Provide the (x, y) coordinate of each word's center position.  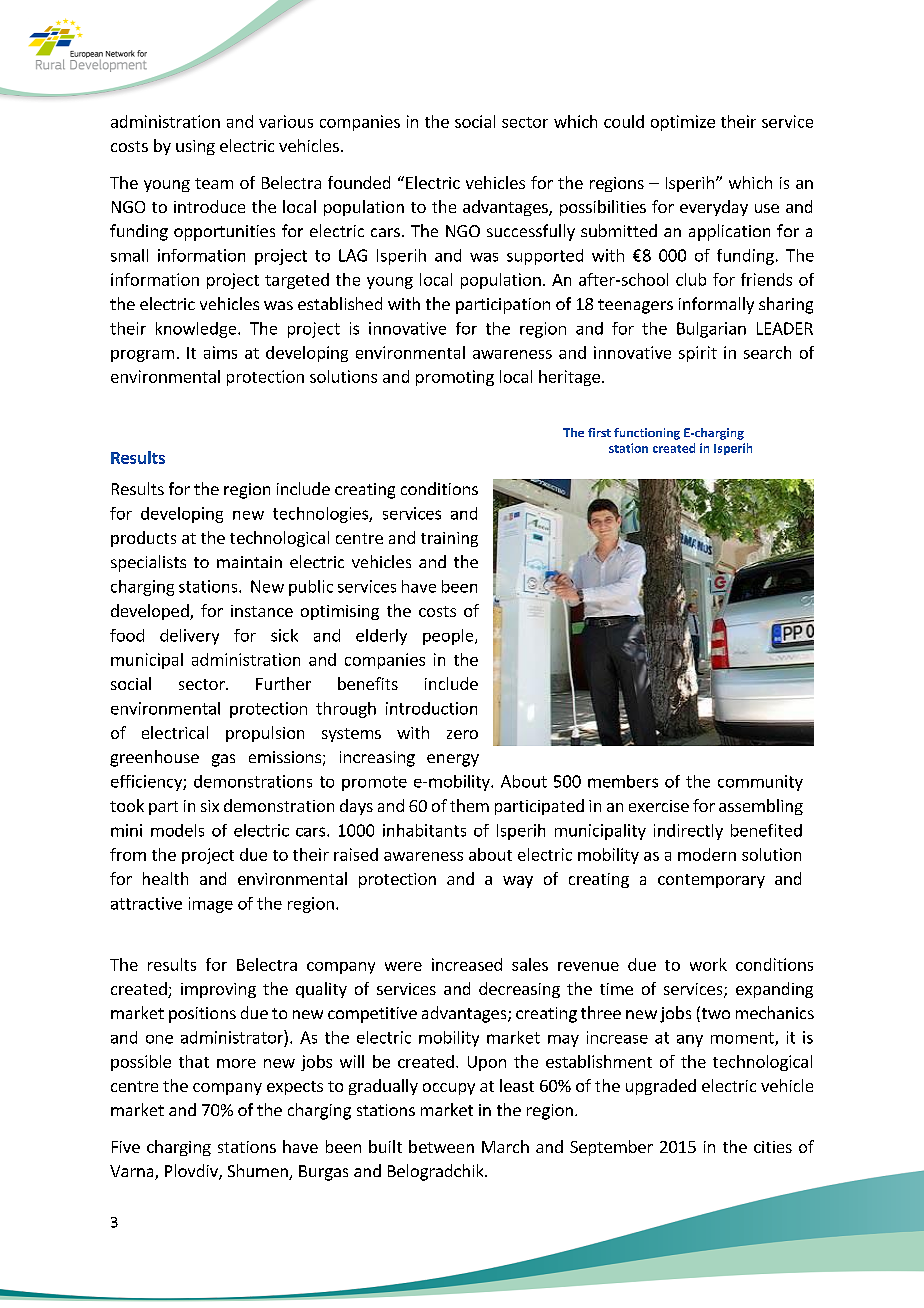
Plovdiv (192, 1172)
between (441, 1146)
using (195, 147)
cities (773, 1147)
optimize (683, 123)
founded (359, 182)
